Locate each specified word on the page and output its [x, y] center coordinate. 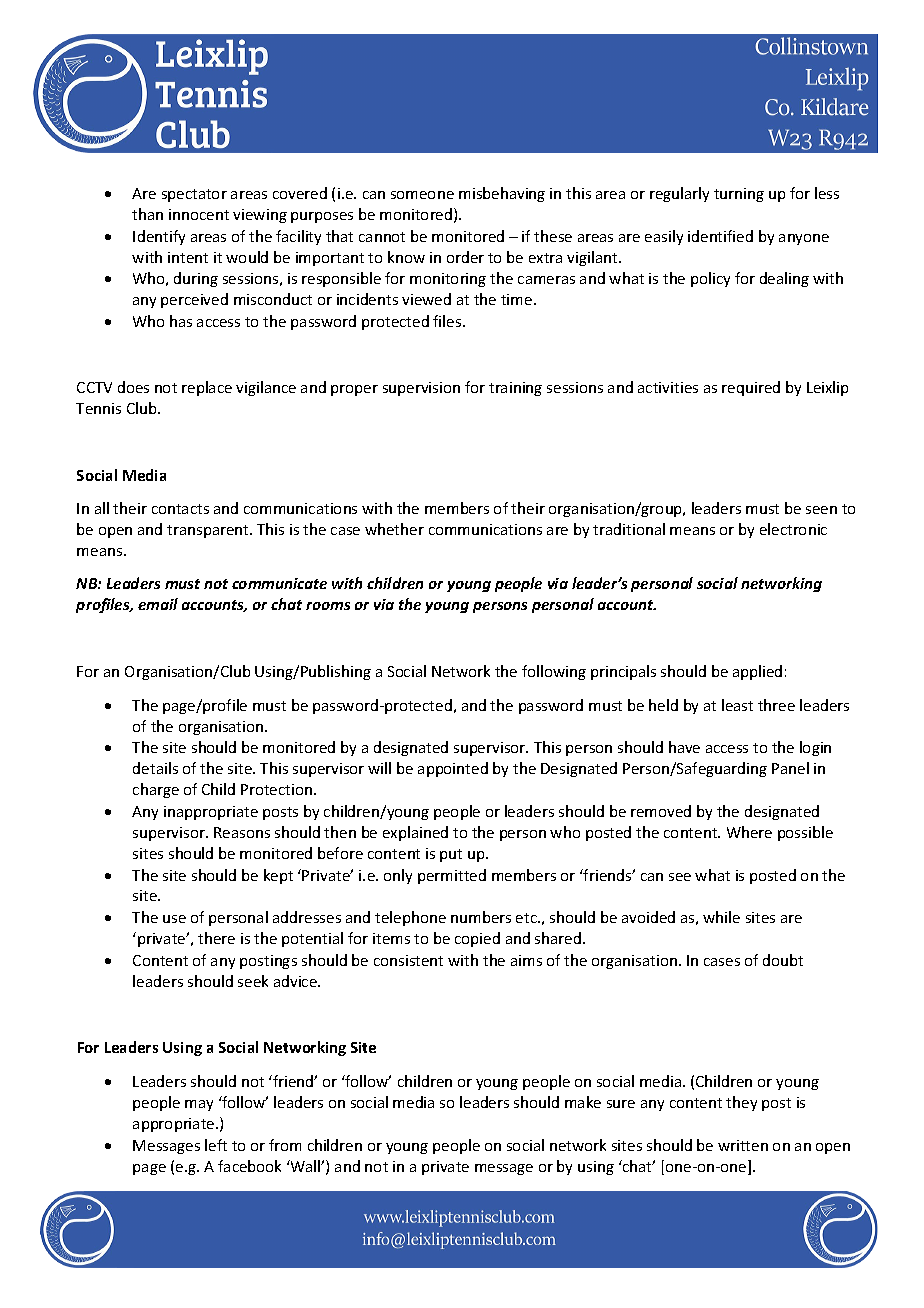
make [583, 1102]
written [743, 1145]
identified [720, 236]
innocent [199, 214]
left [216, 1145]
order [465, 257]
